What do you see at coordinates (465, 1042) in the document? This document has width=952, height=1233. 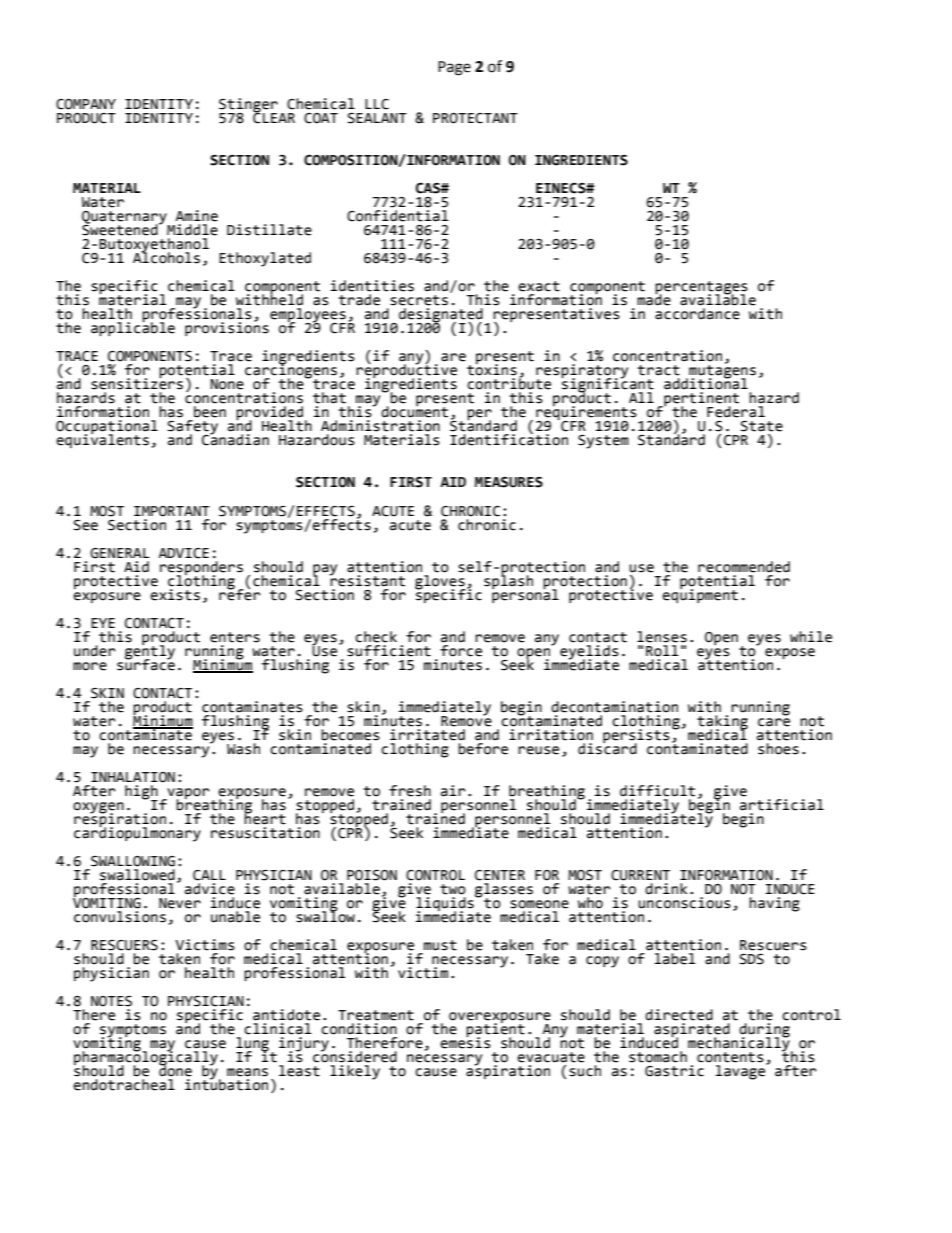 I see `emesis` at bounding box center [465, 1042].
